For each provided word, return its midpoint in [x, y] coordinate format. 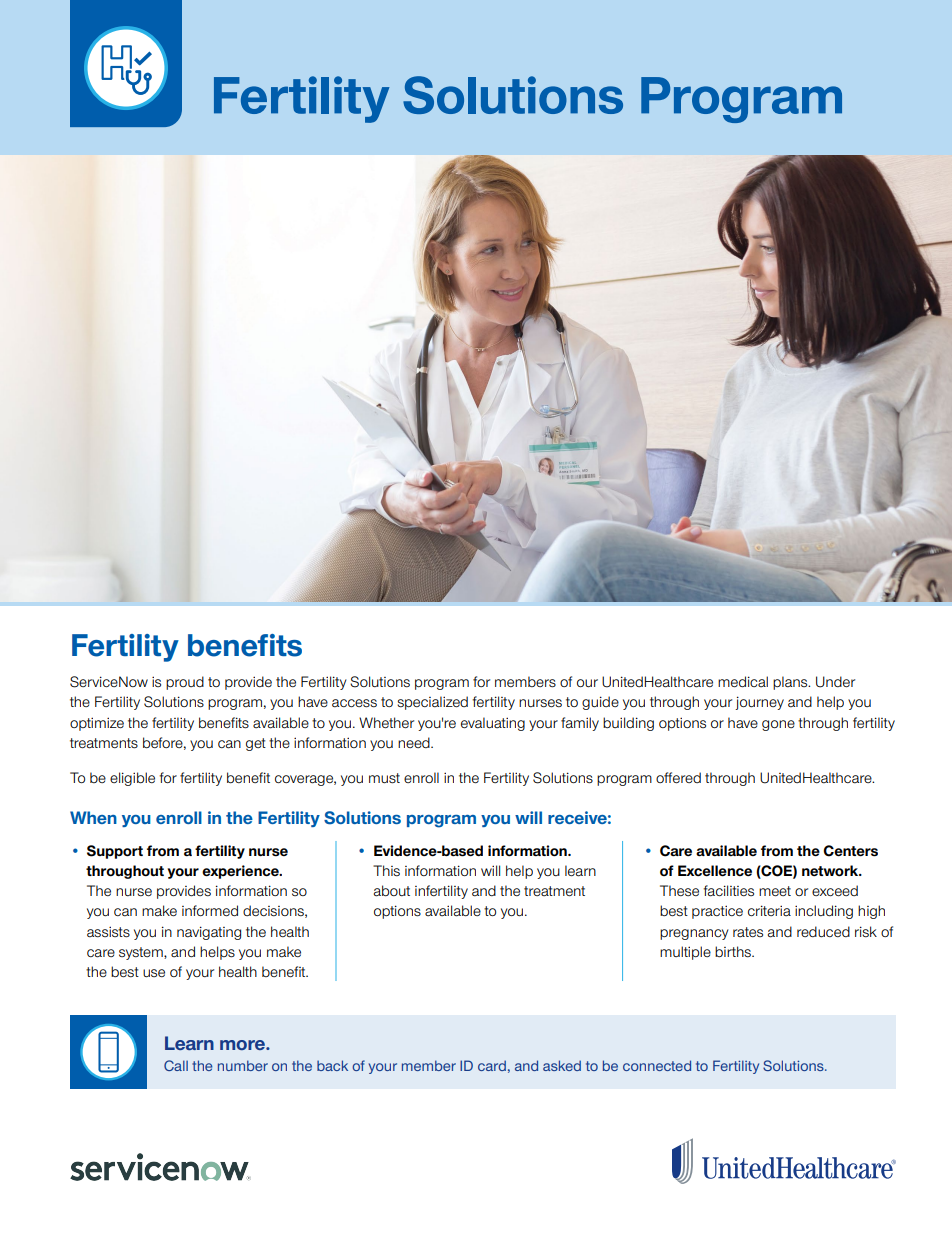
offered [678, 777]
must [384, 778]
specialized [432, 703]
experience [241, 872]
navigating [209, 933]
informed [210, 911]
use [154, 973]
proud [185, 683]
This [386, 871]
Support [115, 852]
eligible [132, 779]
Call [176, 1065]
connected [657, 1065]
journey [759, 703]
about [392, 891]
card [492, 1065]
